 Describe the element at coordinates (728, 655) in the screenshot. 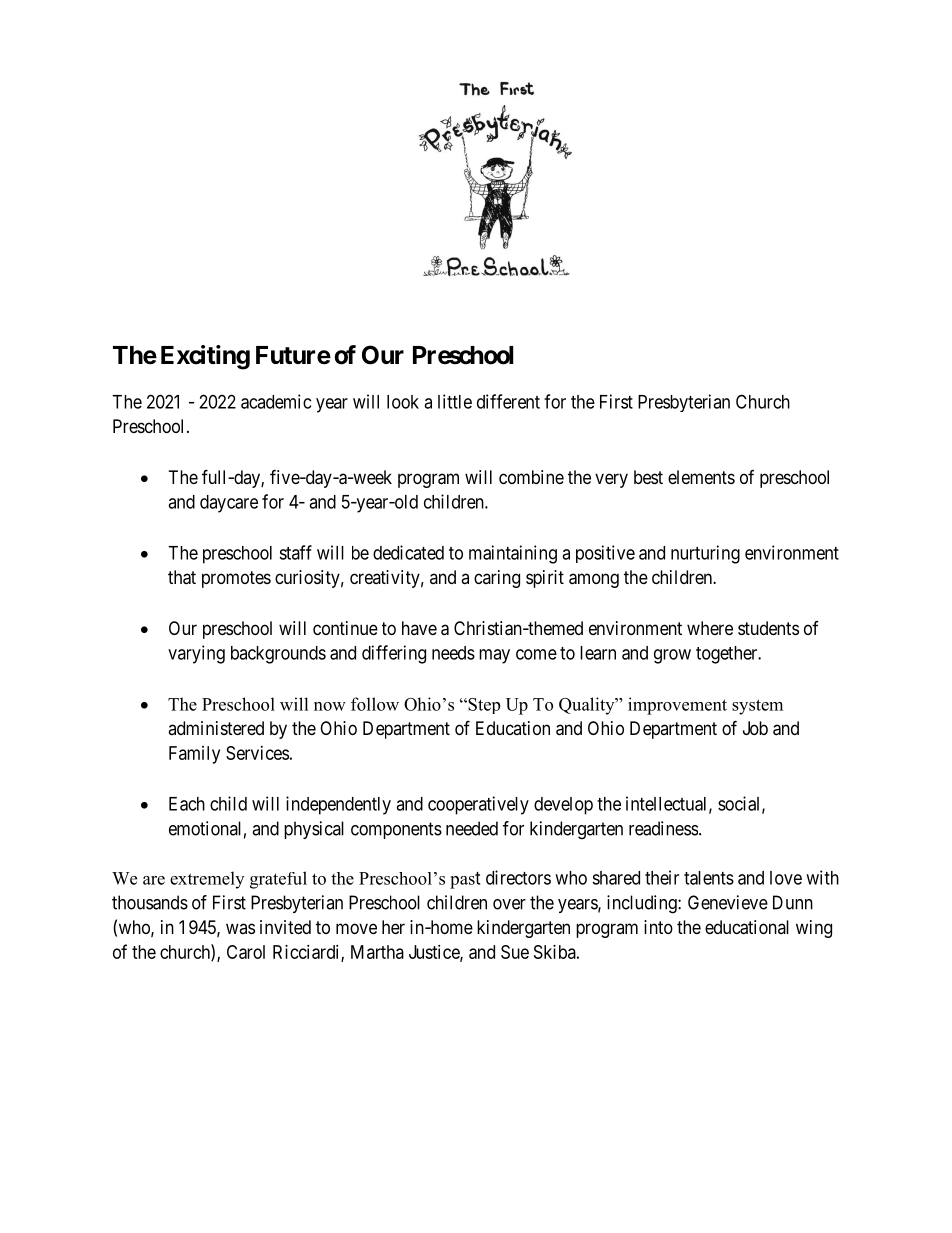

I see `together` at that location.
